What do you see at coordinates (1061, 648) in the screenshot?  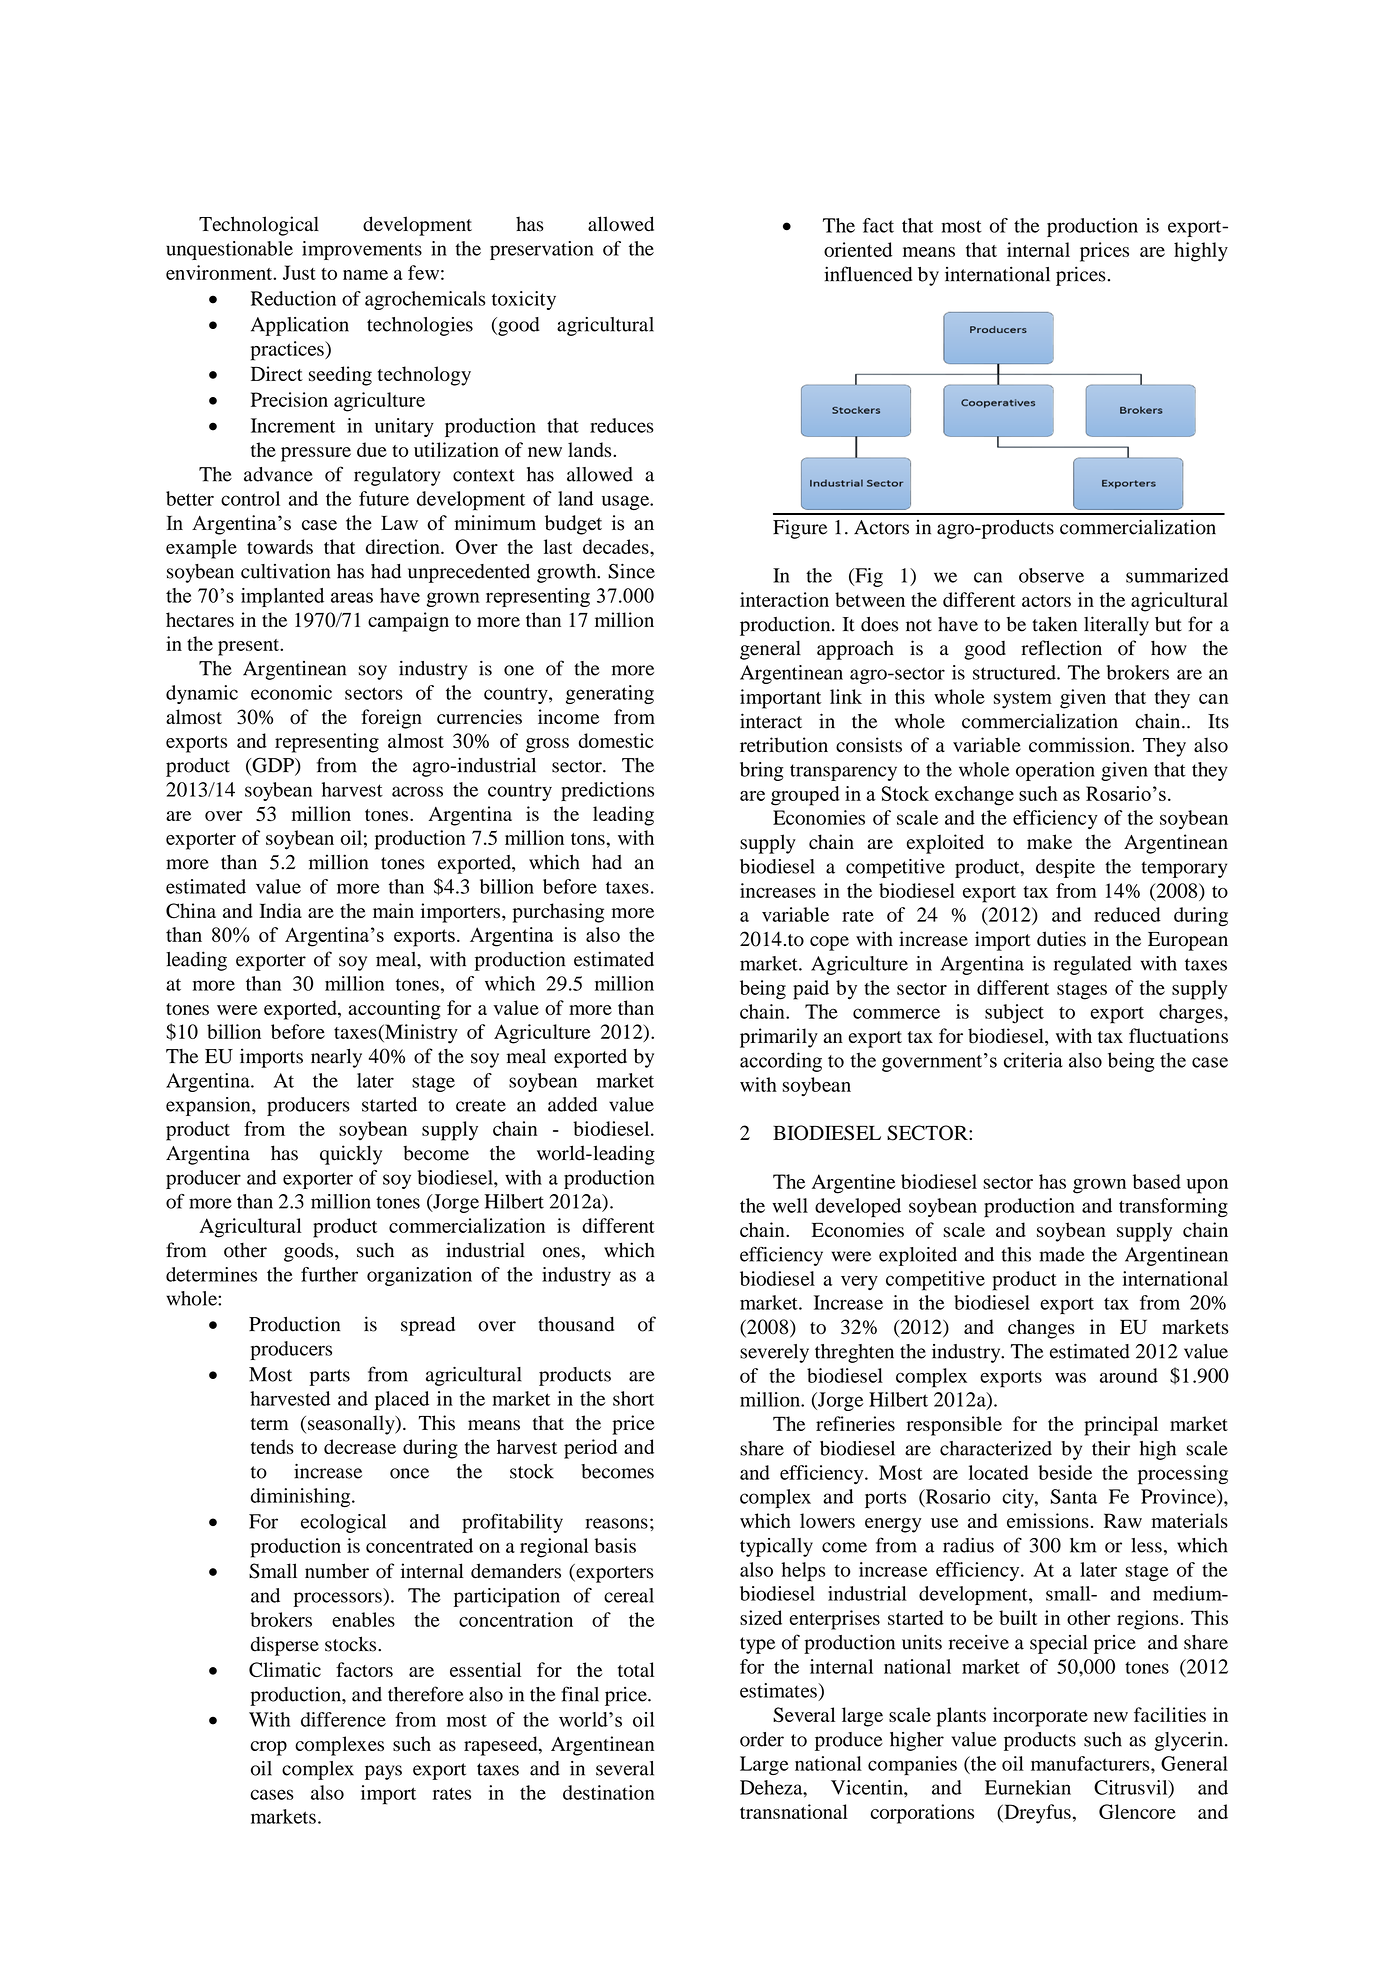 I see `reflection` at bounding box center [1061, 648].
